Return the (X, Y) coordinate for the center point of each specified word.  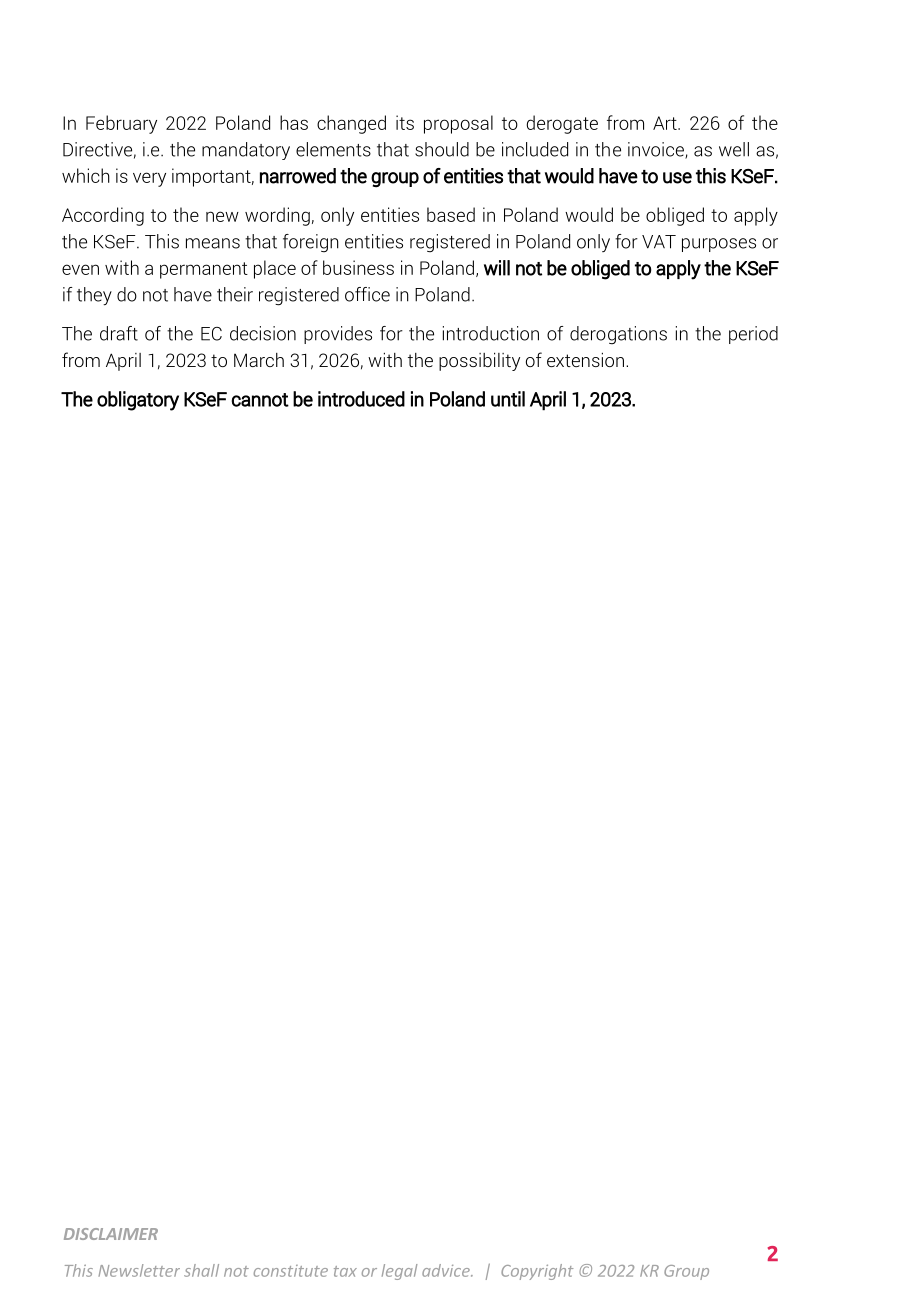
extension (585, 360)
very (149, 179)
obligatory (138, 401)
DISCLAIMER (111, 1234)
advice (447, 1270)
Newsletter (139, 1270)
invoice (657, 150)
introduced (361, 399)
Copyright (537, 1272)
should (442, 149)
